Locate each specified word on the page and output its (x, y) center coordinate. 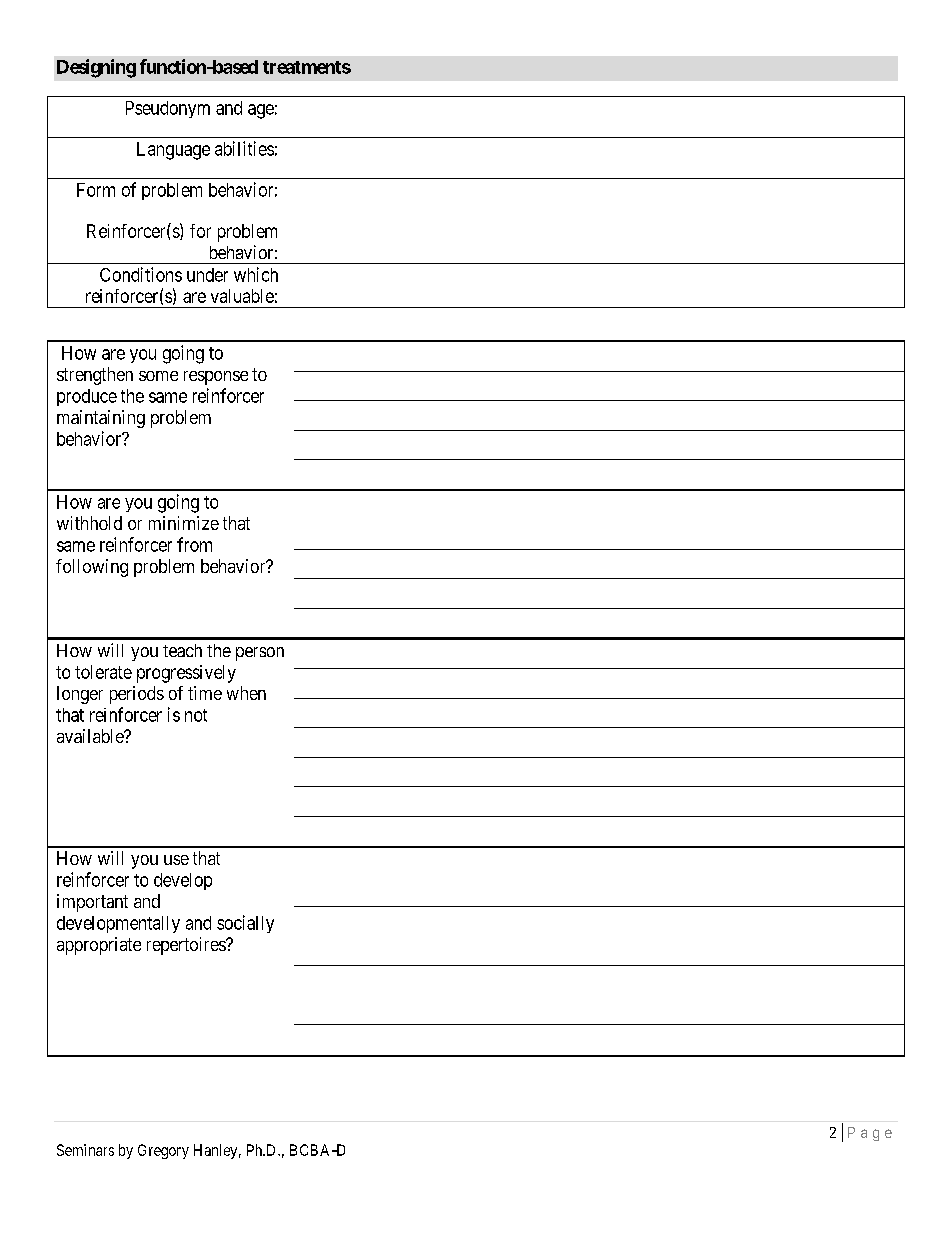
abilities (244, 148)
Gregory (163, 1151)
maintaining (101, 419)
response (216, 378)
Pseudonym (168, 109)
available (91, 736)
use (176, 860)
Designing (96, 68)
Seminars (85, 1150)
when (246, 693)
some (158, 376)
